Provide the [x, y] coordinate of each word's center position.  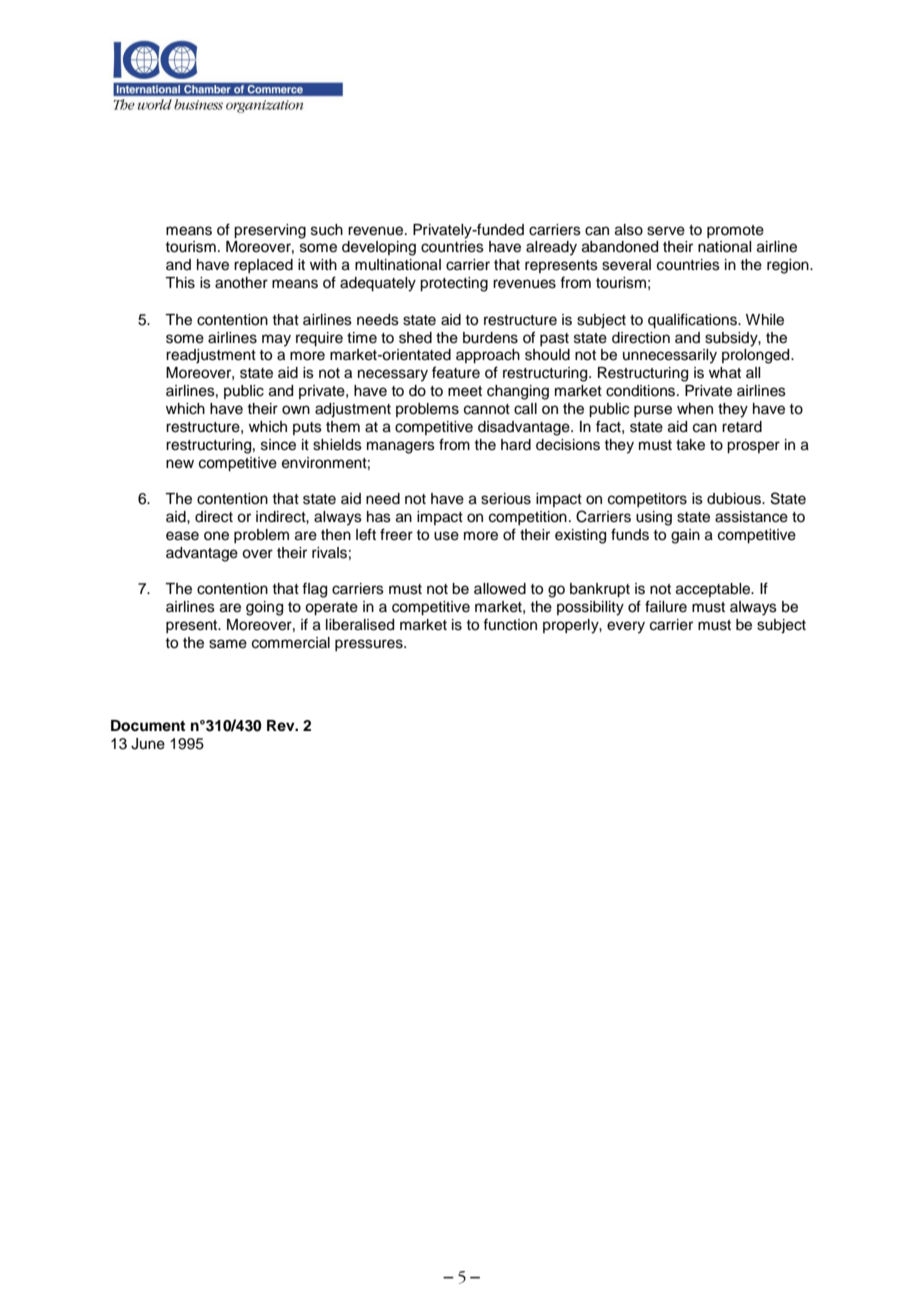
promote [735, 231]
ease [182, 536]
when [695, 409]
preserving [270, 231]
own [296, 410]
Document [148, 726]
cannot [487, 409]
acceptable [714, 590]
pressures [370, 645]
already [551, 248]
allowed [500, 589]
